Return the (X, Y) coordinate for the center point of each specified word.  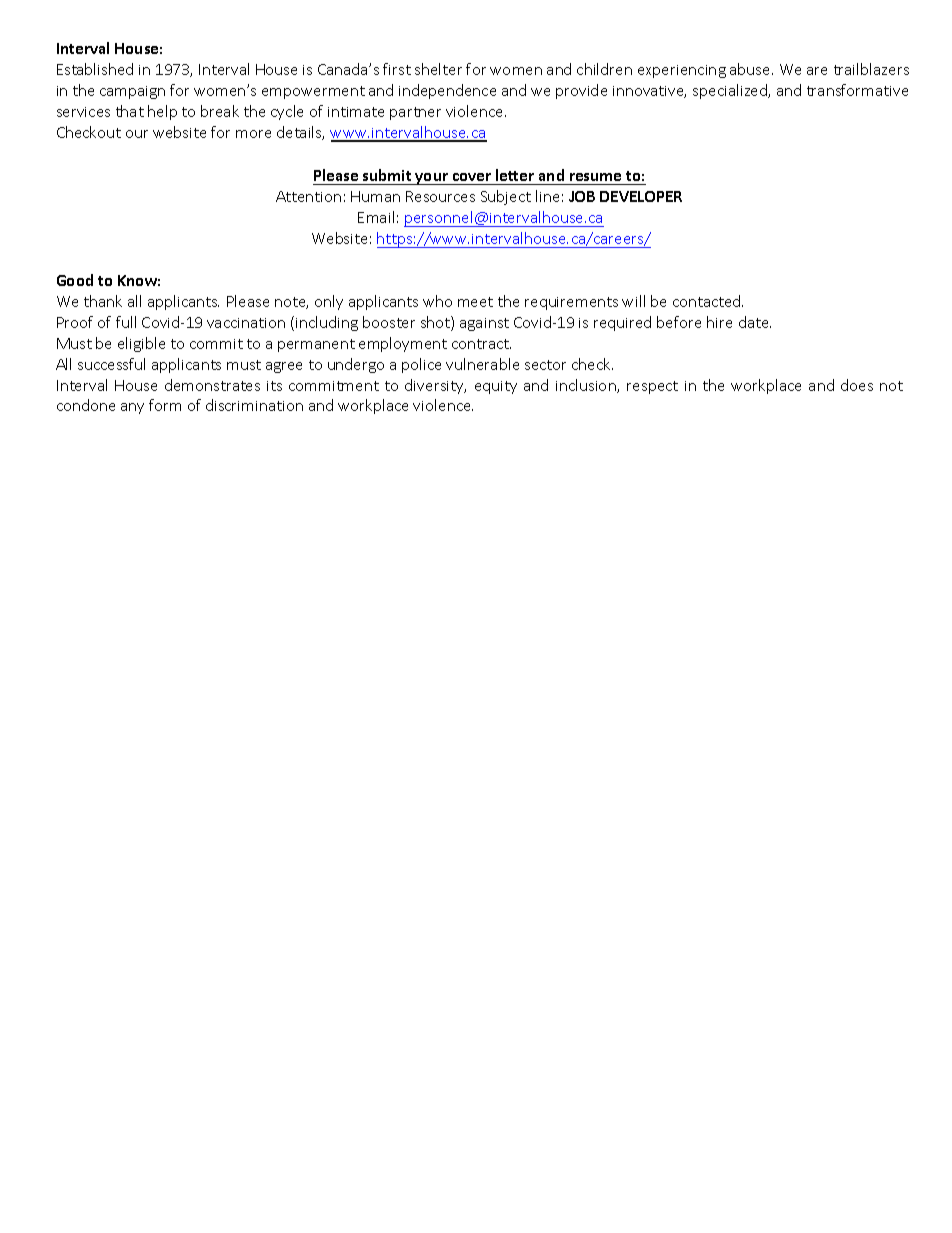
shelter (438, 69)
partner (415, 113)
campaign (132, 92)
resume (595, 177)
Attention (308, 196)
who (437, 301)
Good (75, 280)
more (253, 134)
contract (481, 344)
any (132, 408)
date (755, 322)
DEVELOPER (641, 196)
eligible (141, 344)
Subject (506, 197)
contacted (708, 301)
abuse (751, 69)
